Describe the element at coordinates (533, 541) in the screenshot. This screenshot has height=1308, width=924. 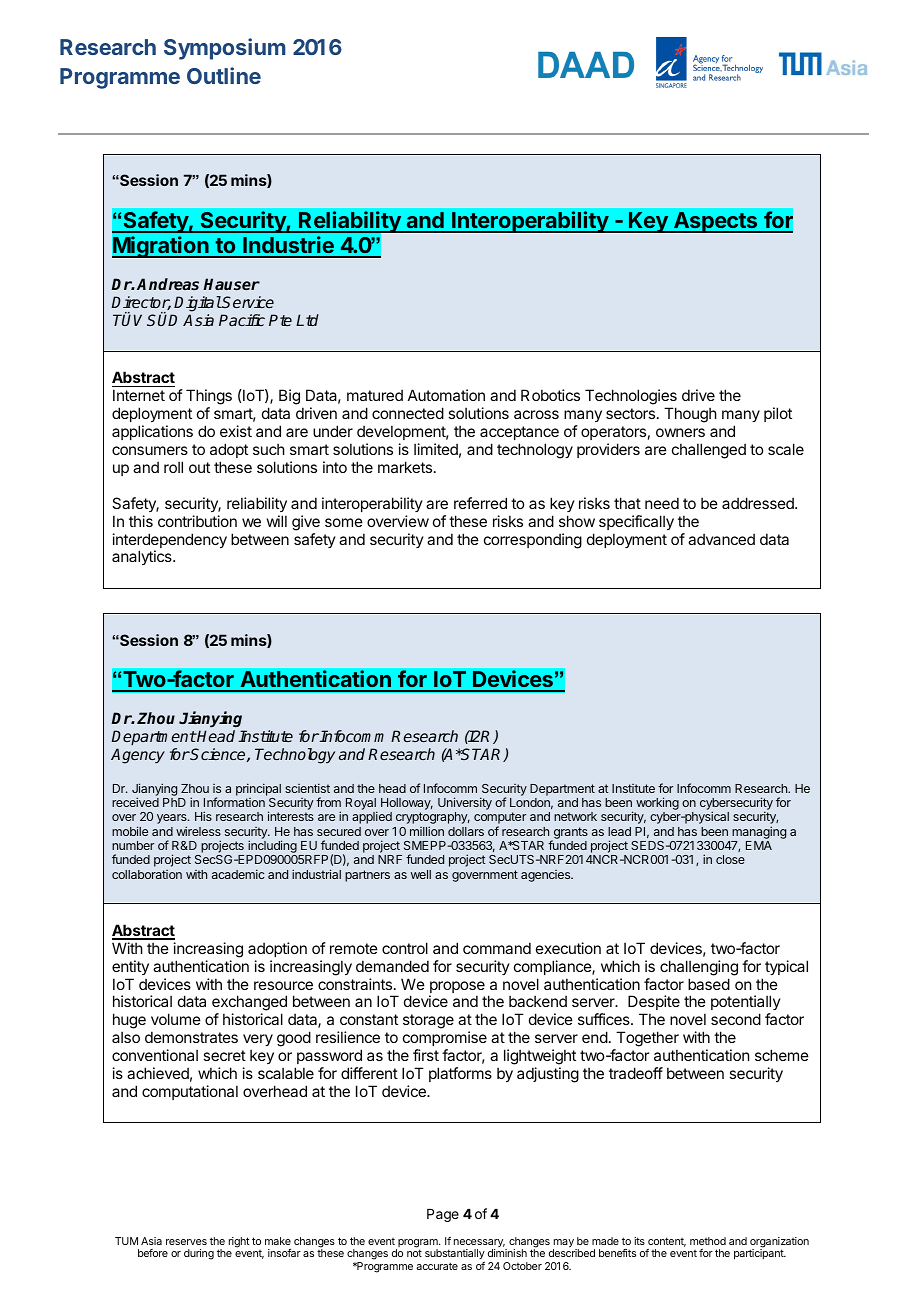
I see `corresponding` at that location.
